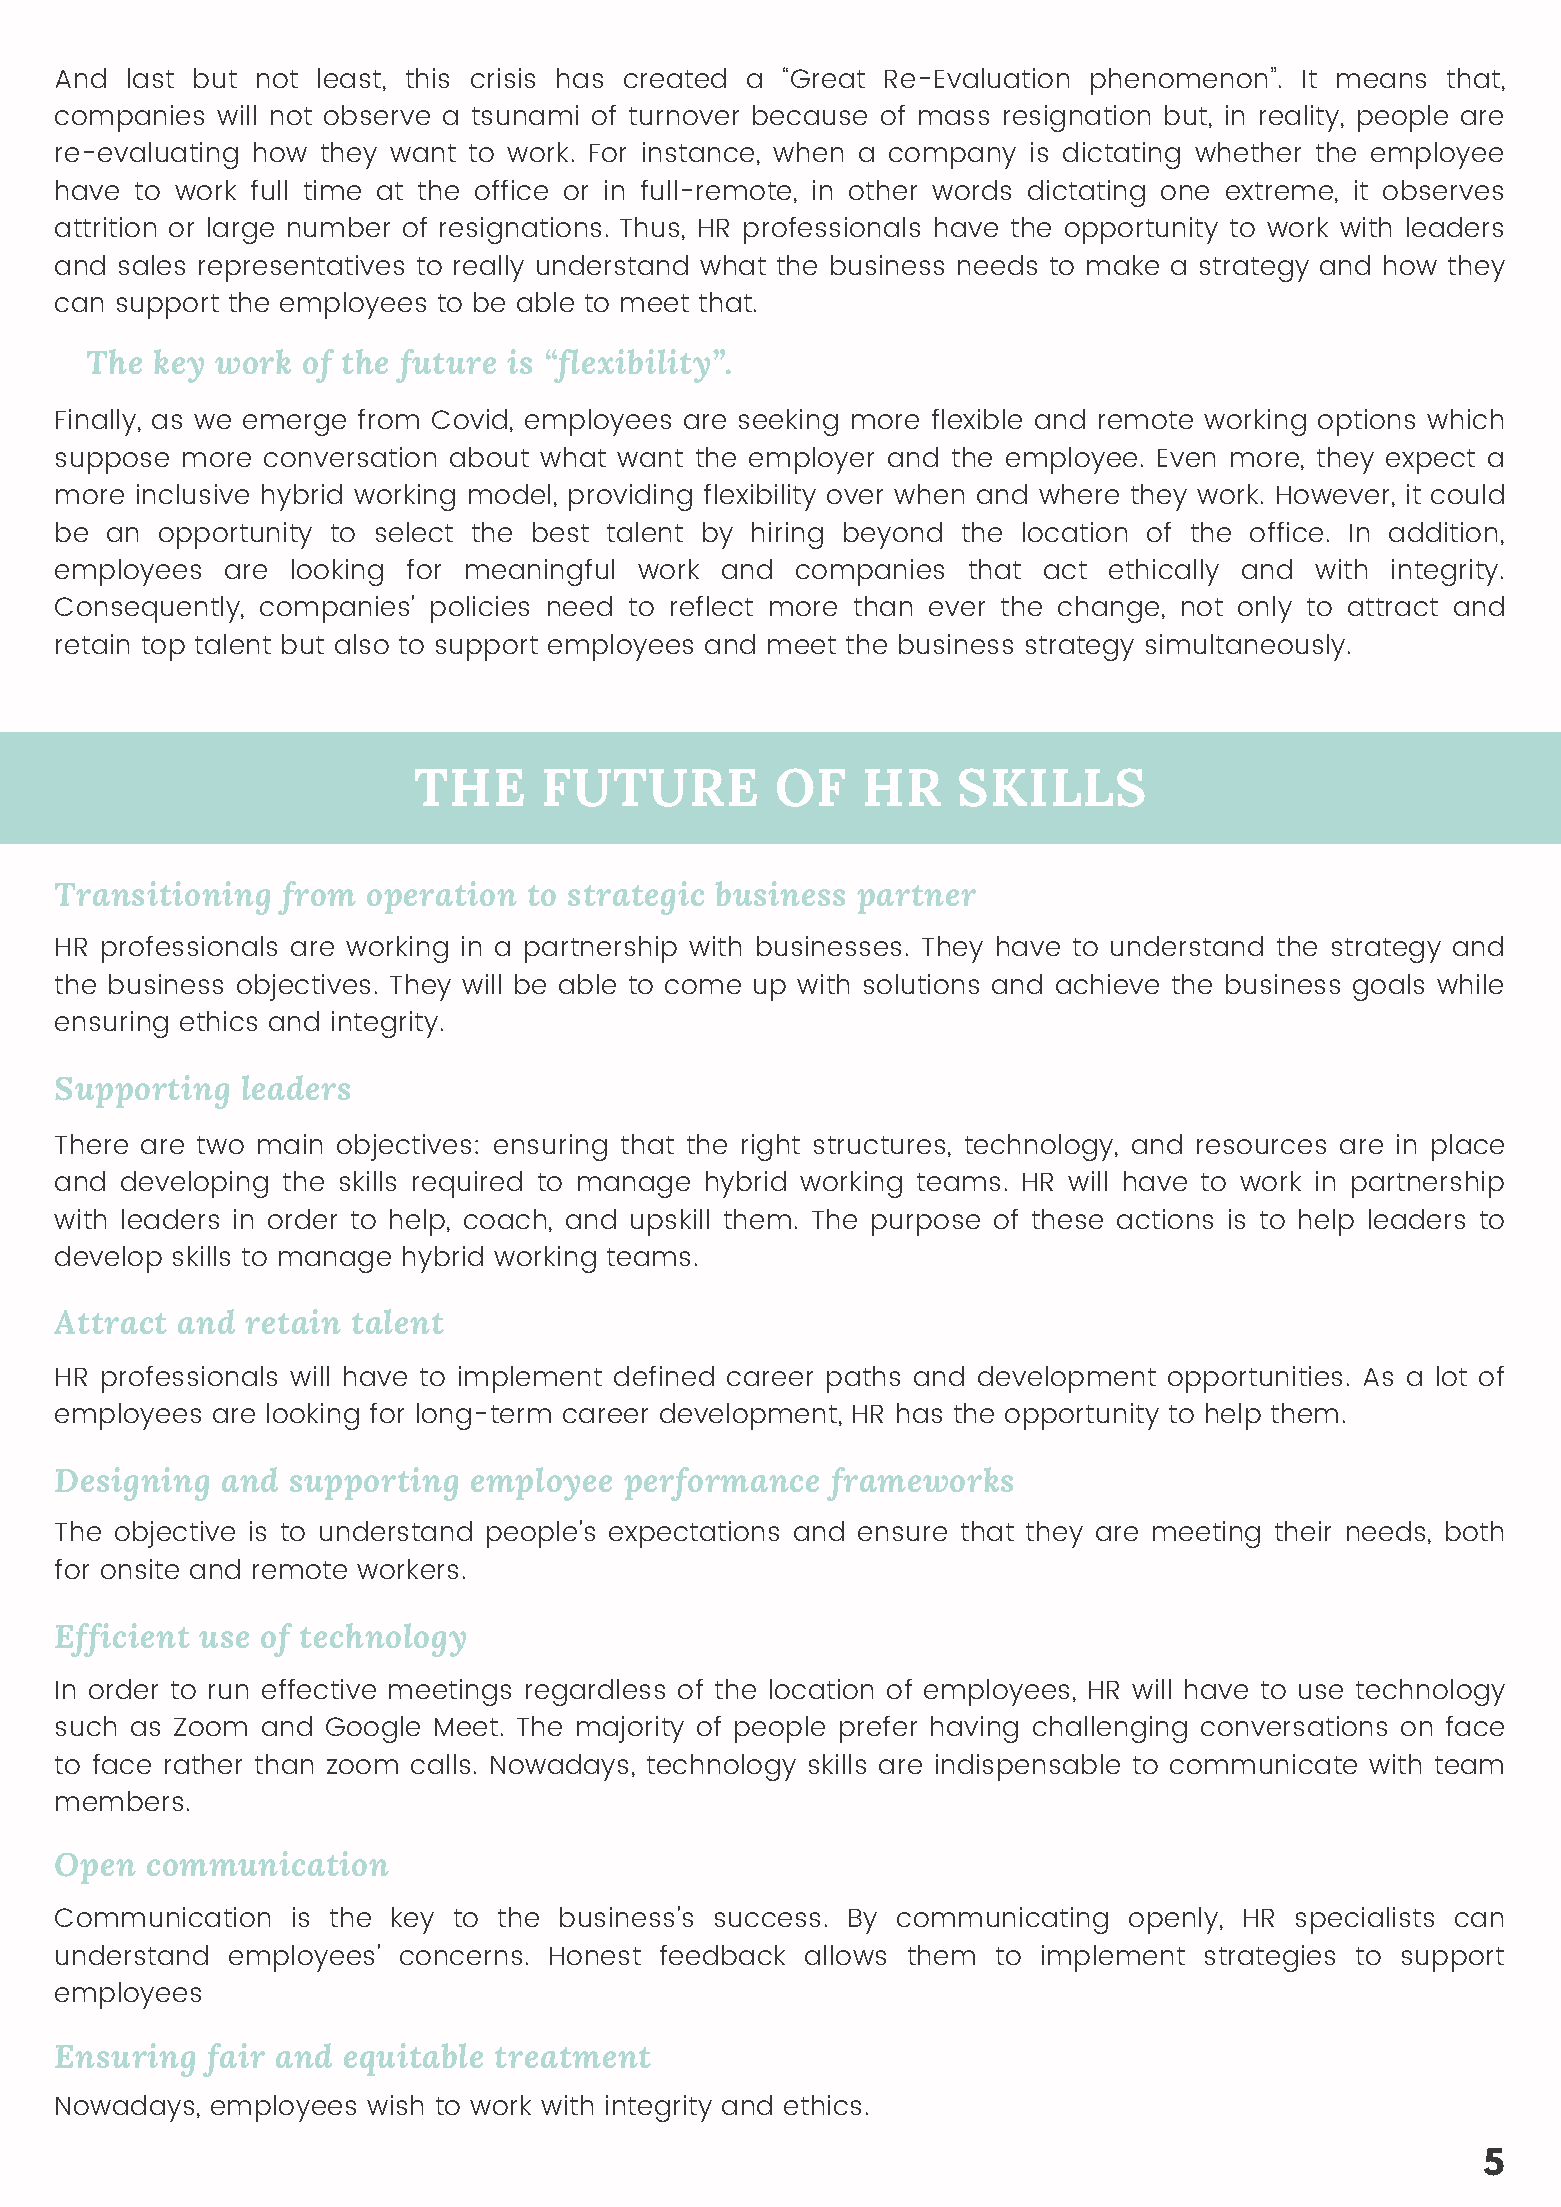 This screenshot has width=1561, height=2207. I want to click on resources, so click(1261, 1146).
